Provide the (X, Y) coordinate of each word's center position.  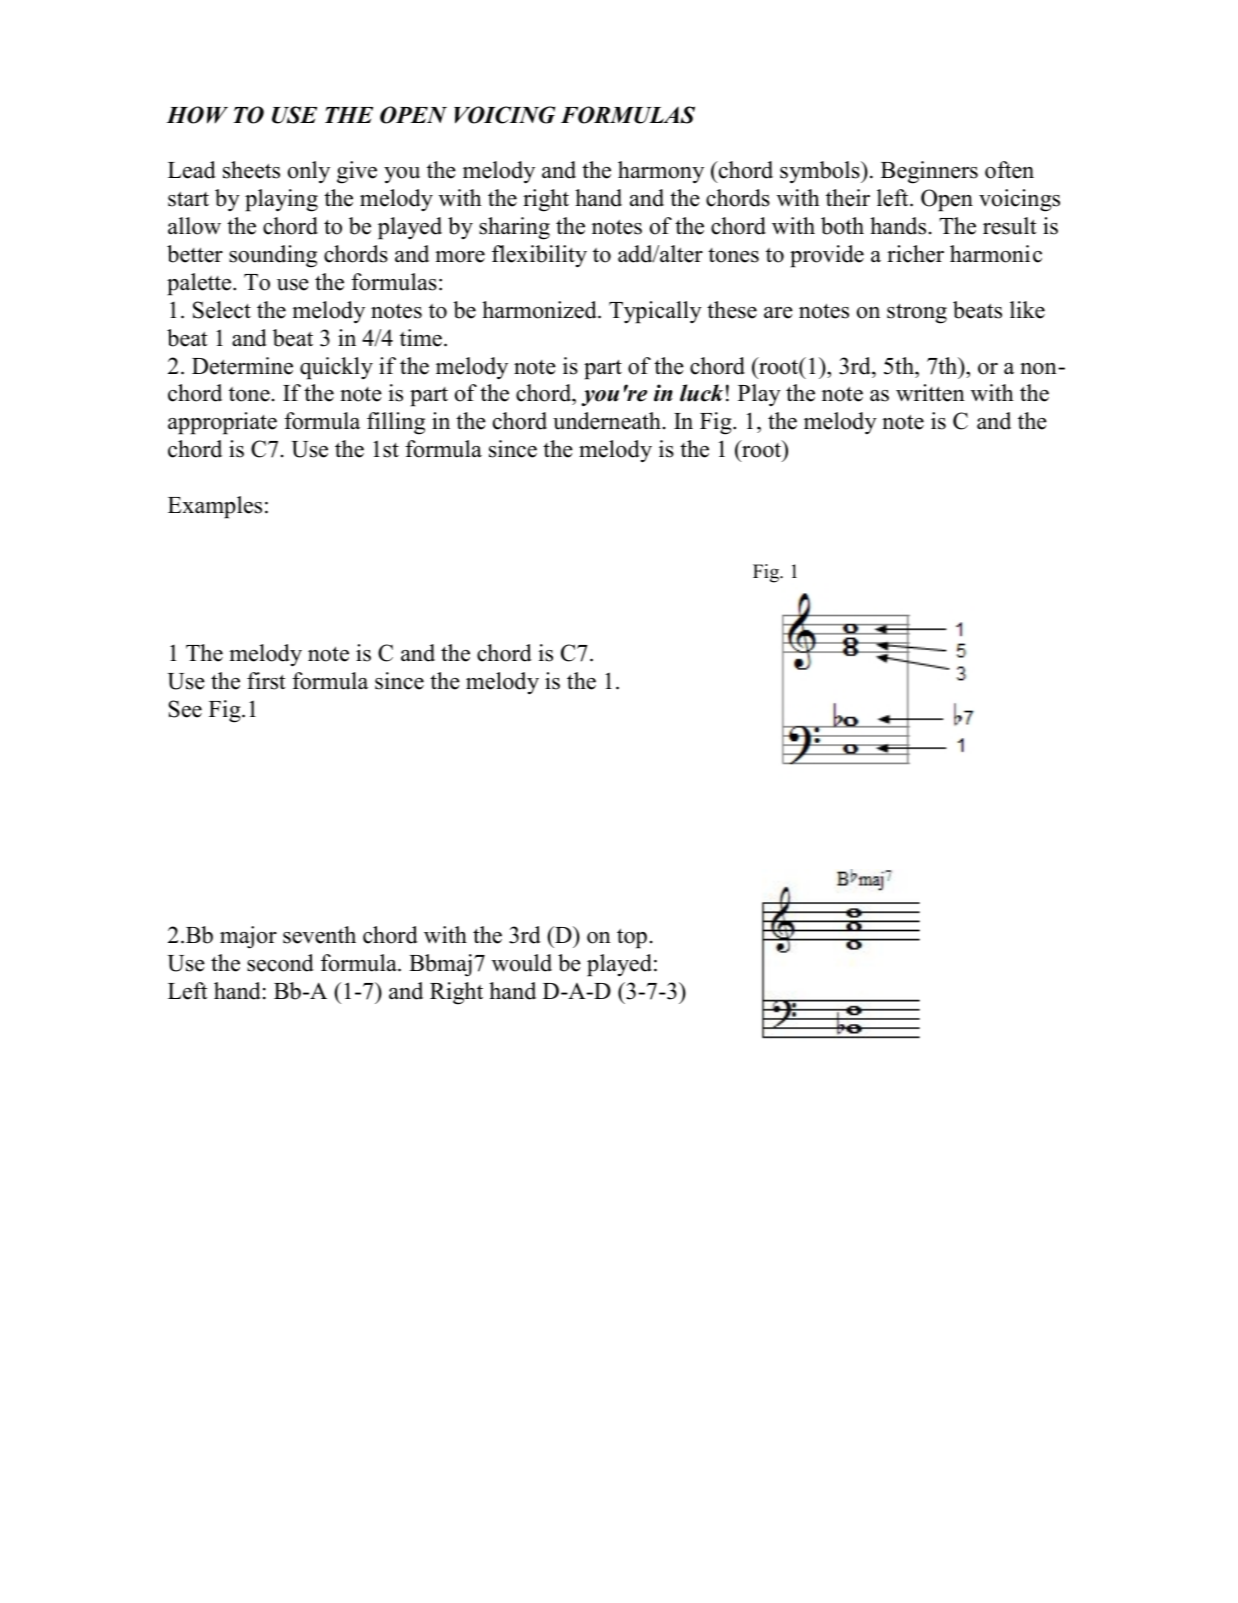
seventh (319, 935)
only (309, 172)
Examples (215, 507)
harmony (661, 172)
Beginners (929, 172)
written (930, 393)
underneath (607, 421)
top (632, 938)
